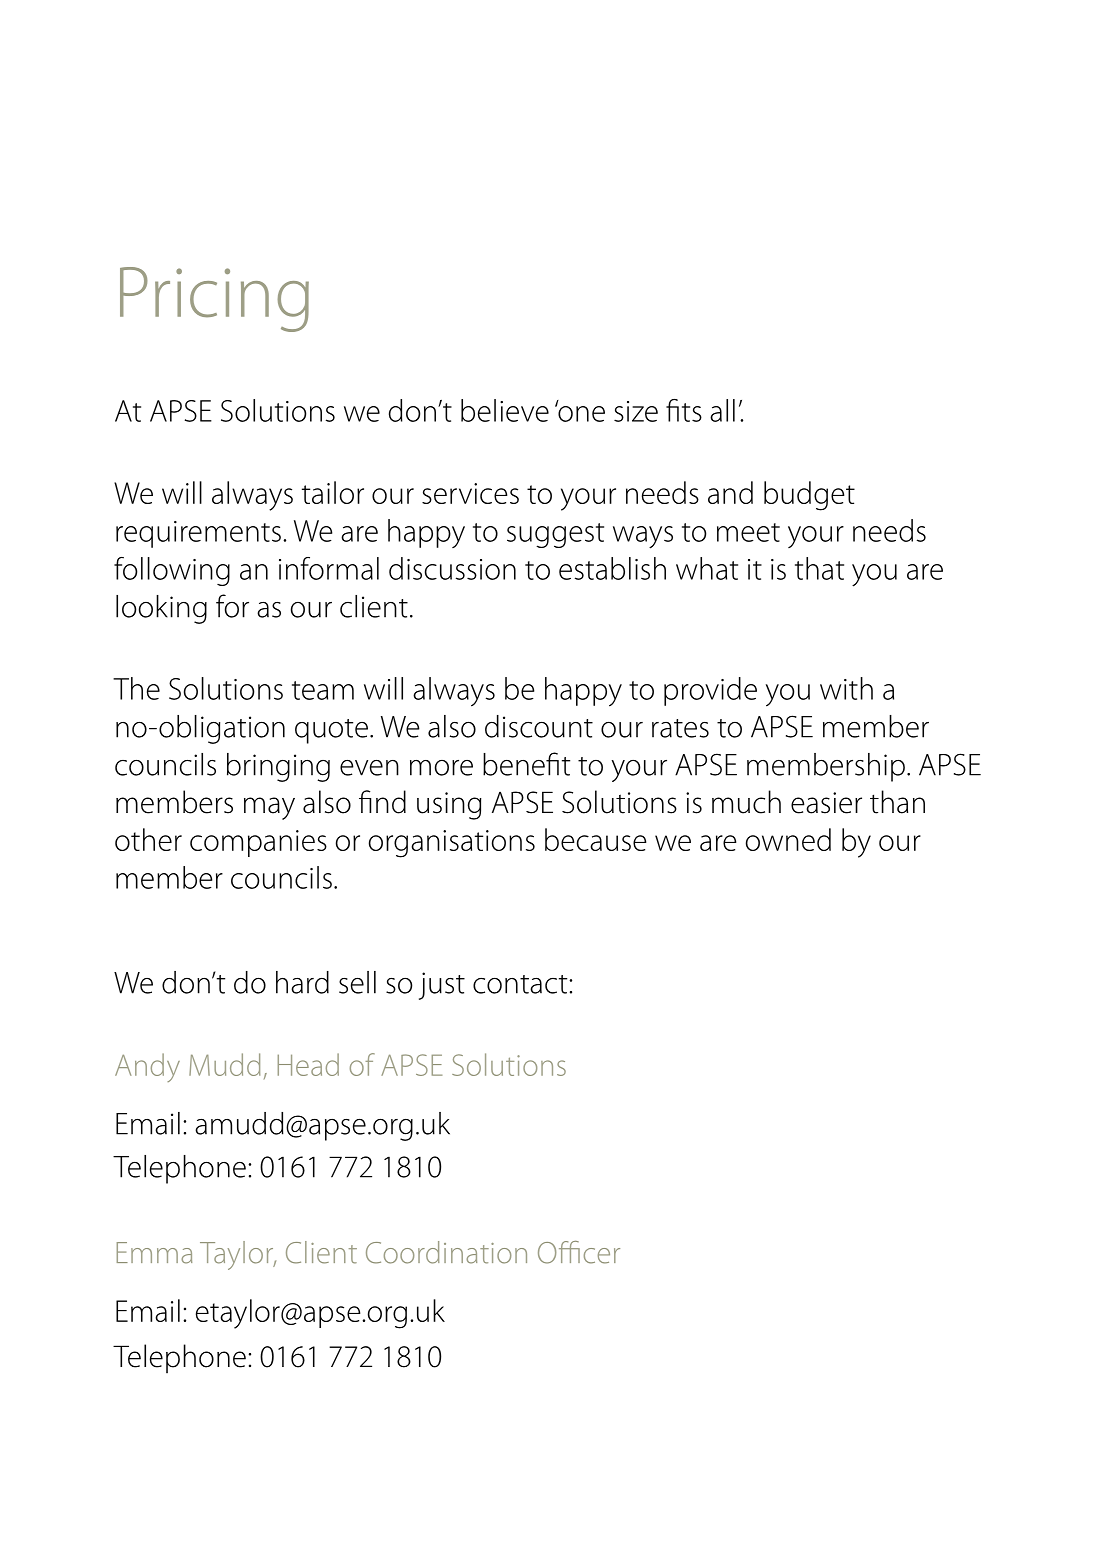 The width and height of the screenshot is (1101, 1562). I want to click on bringing, so click(278, 767).
